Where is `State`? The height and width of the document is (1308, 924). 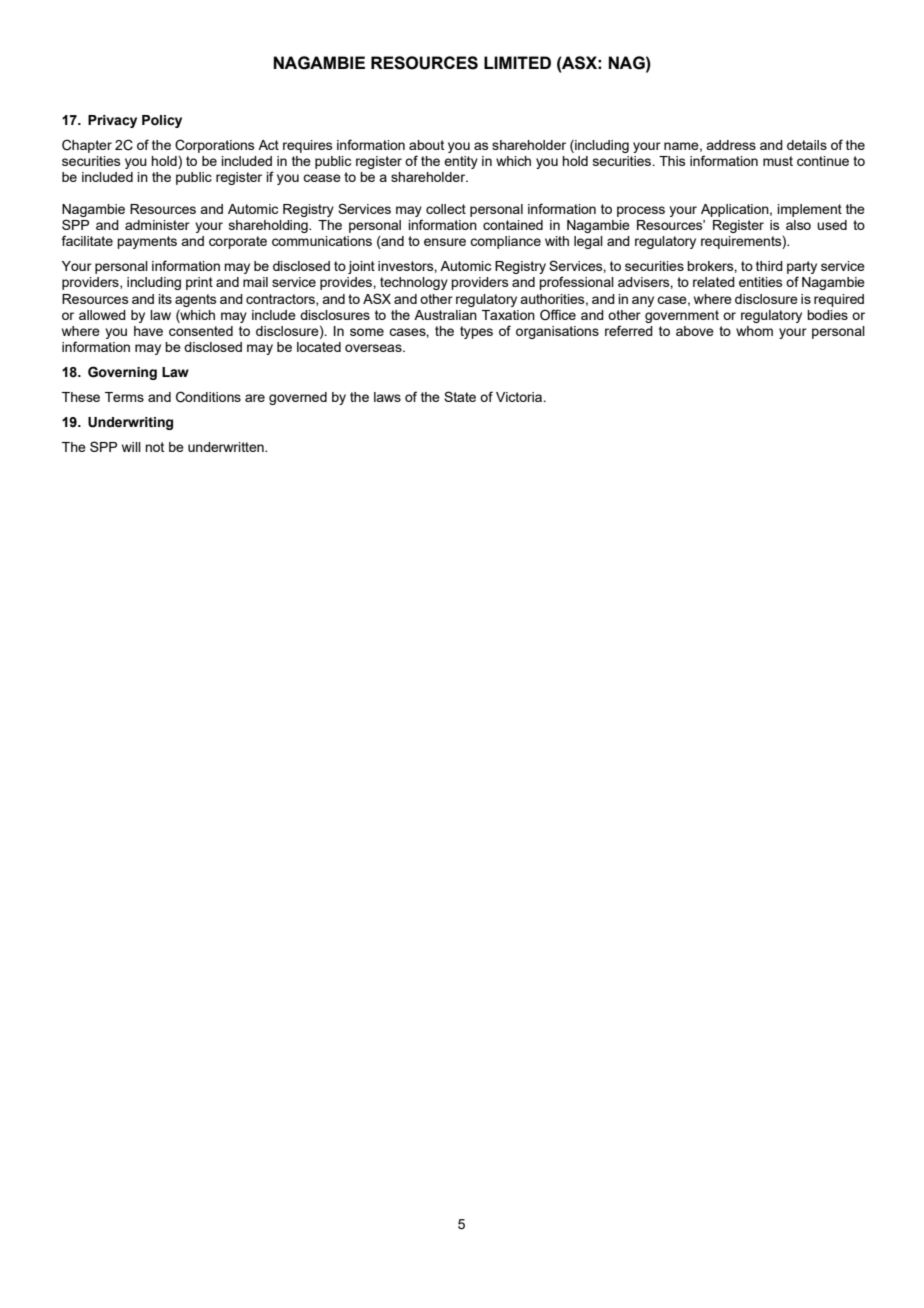
State is located at coordinates (460, 396).
